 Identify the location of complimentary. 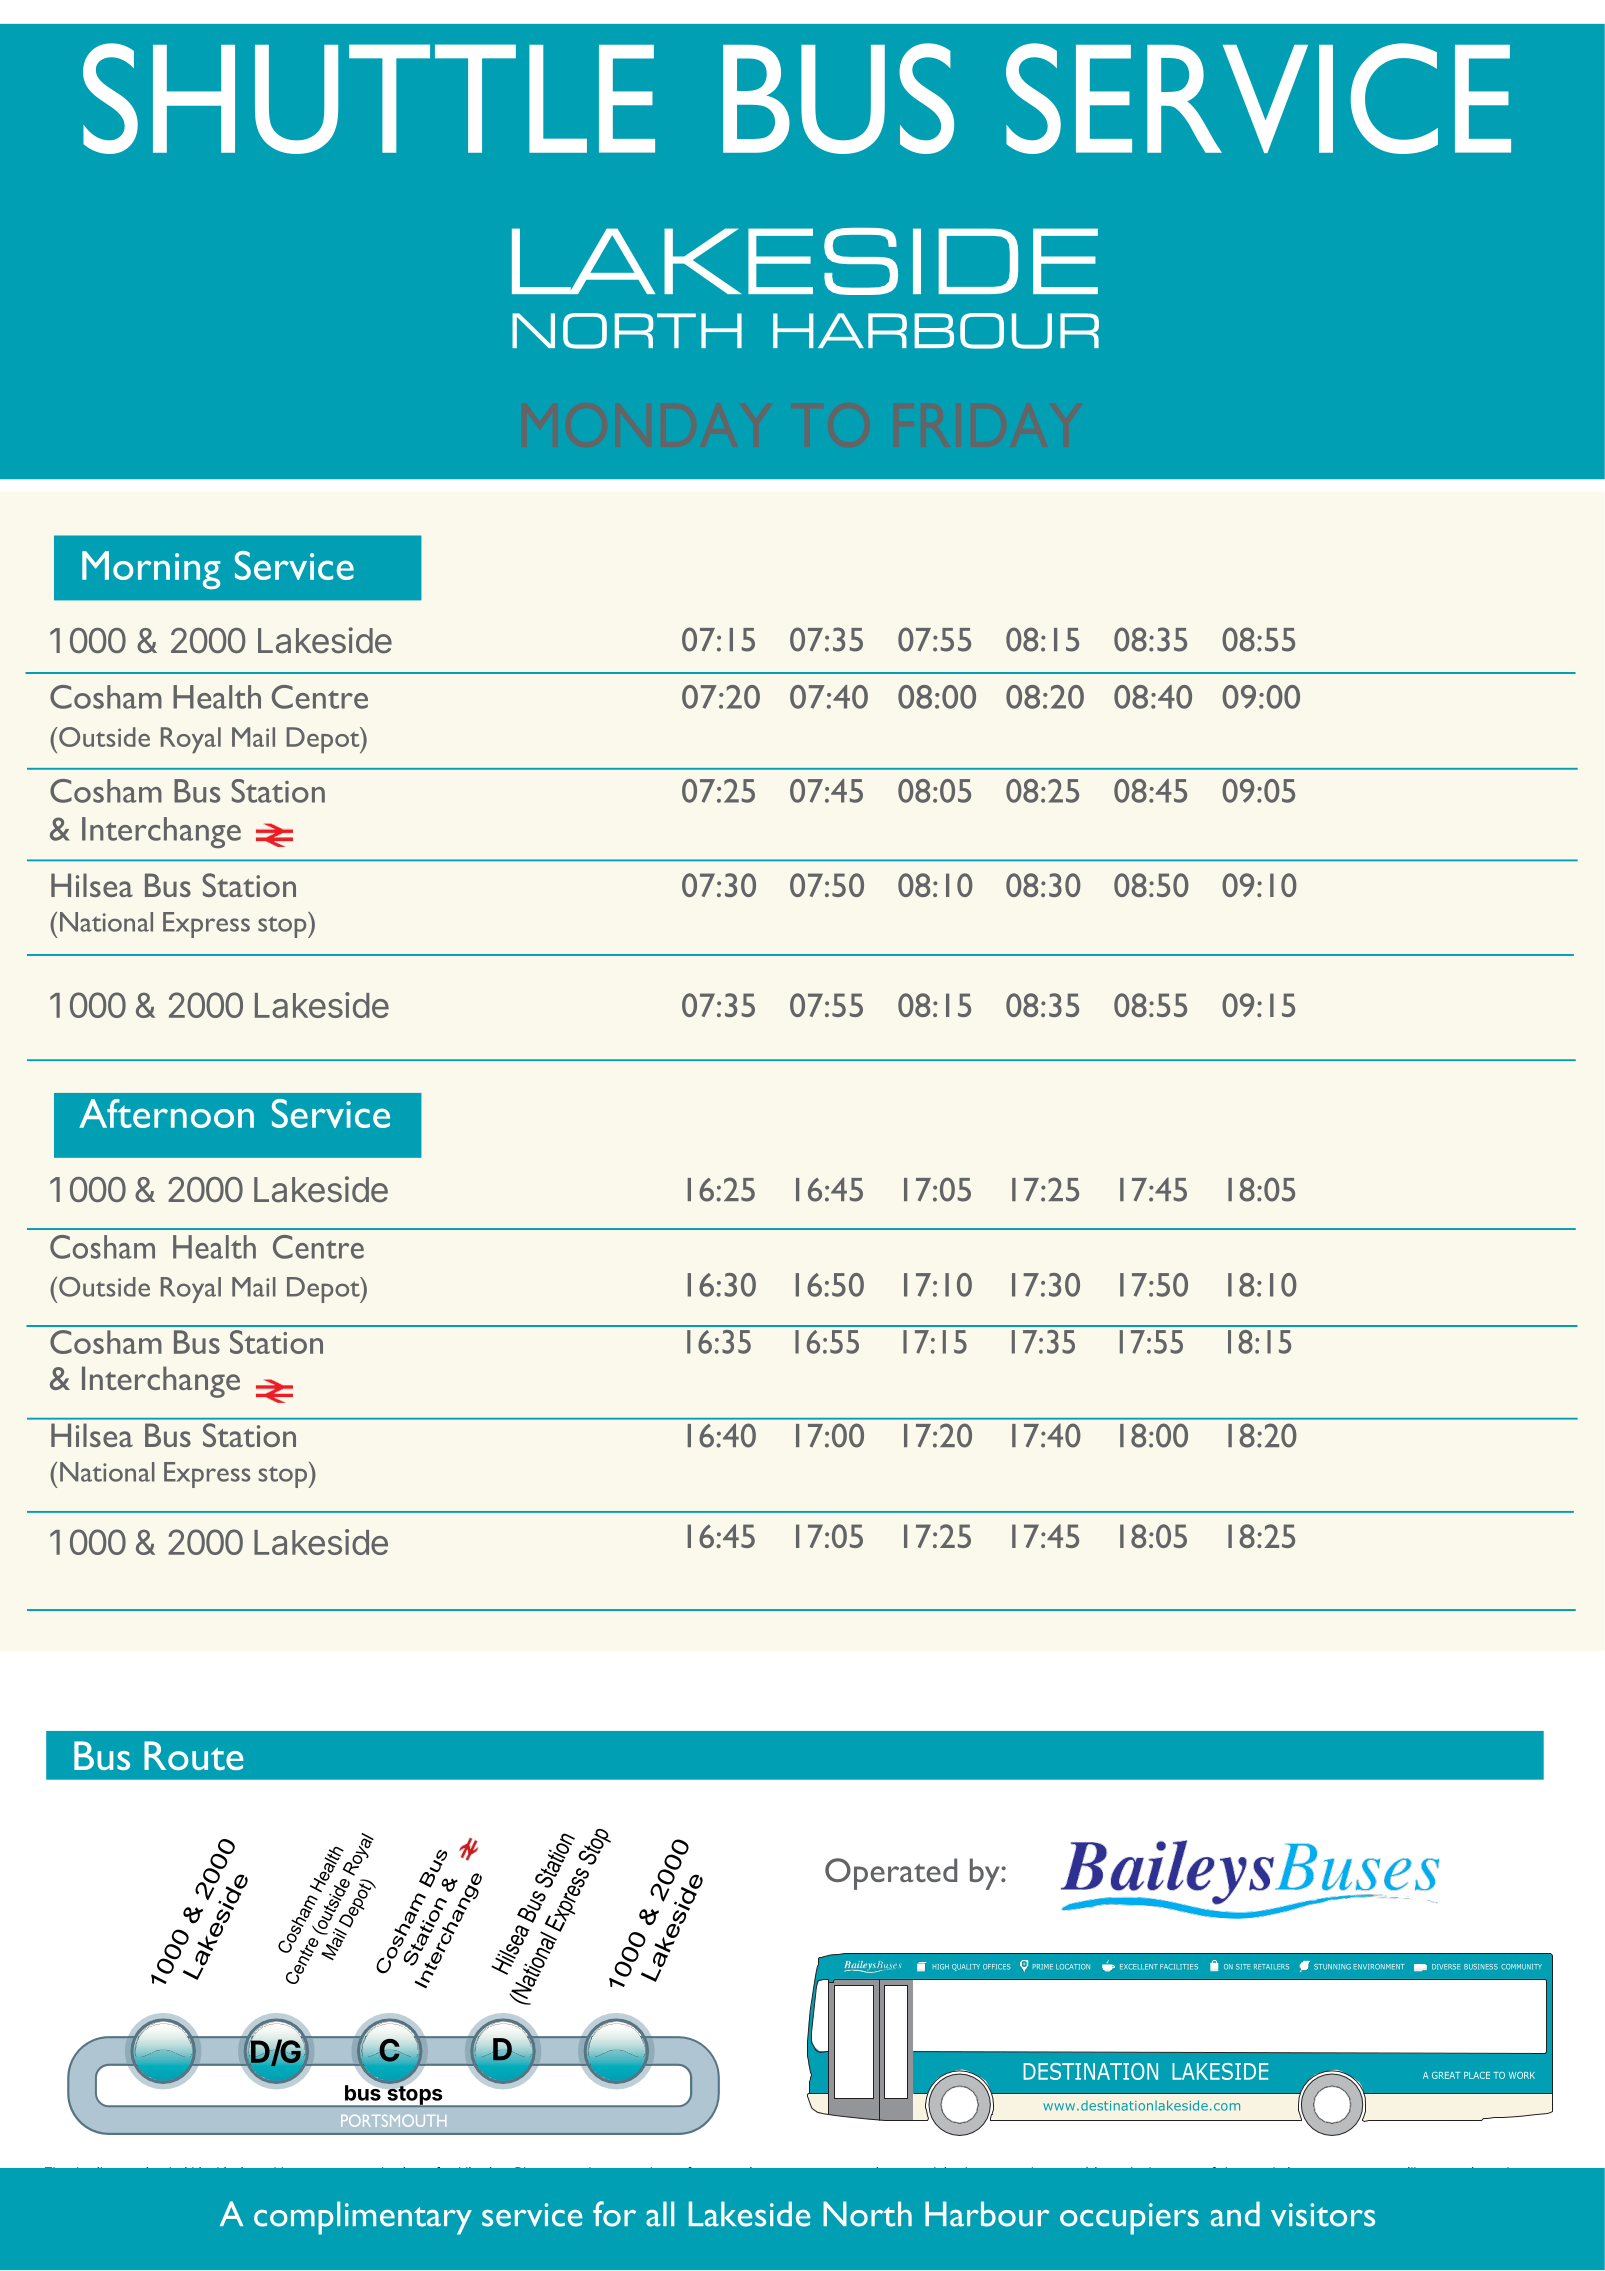
(363, 2218).
